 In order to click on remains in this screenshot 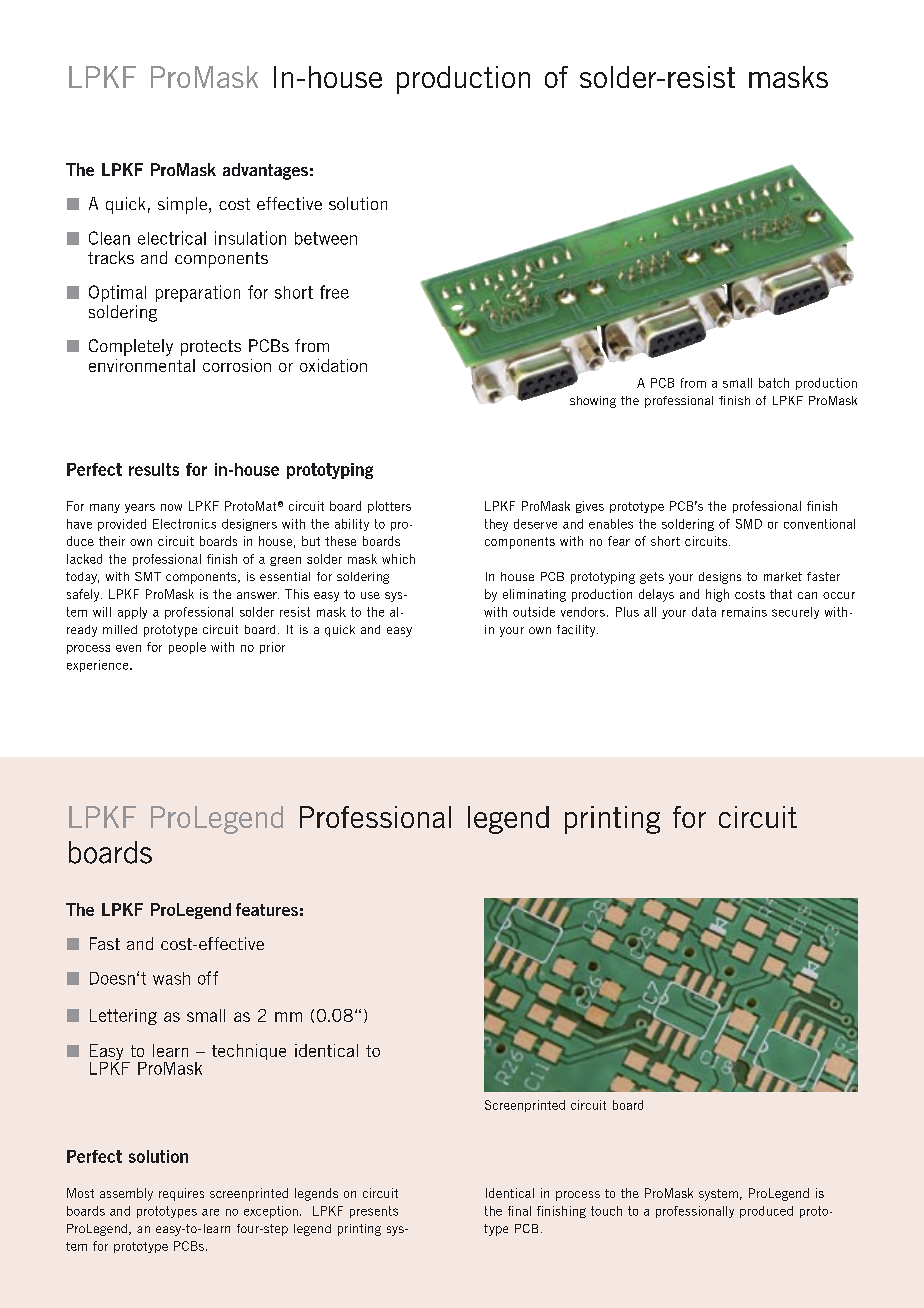, I will do `click(744, 612)`.
